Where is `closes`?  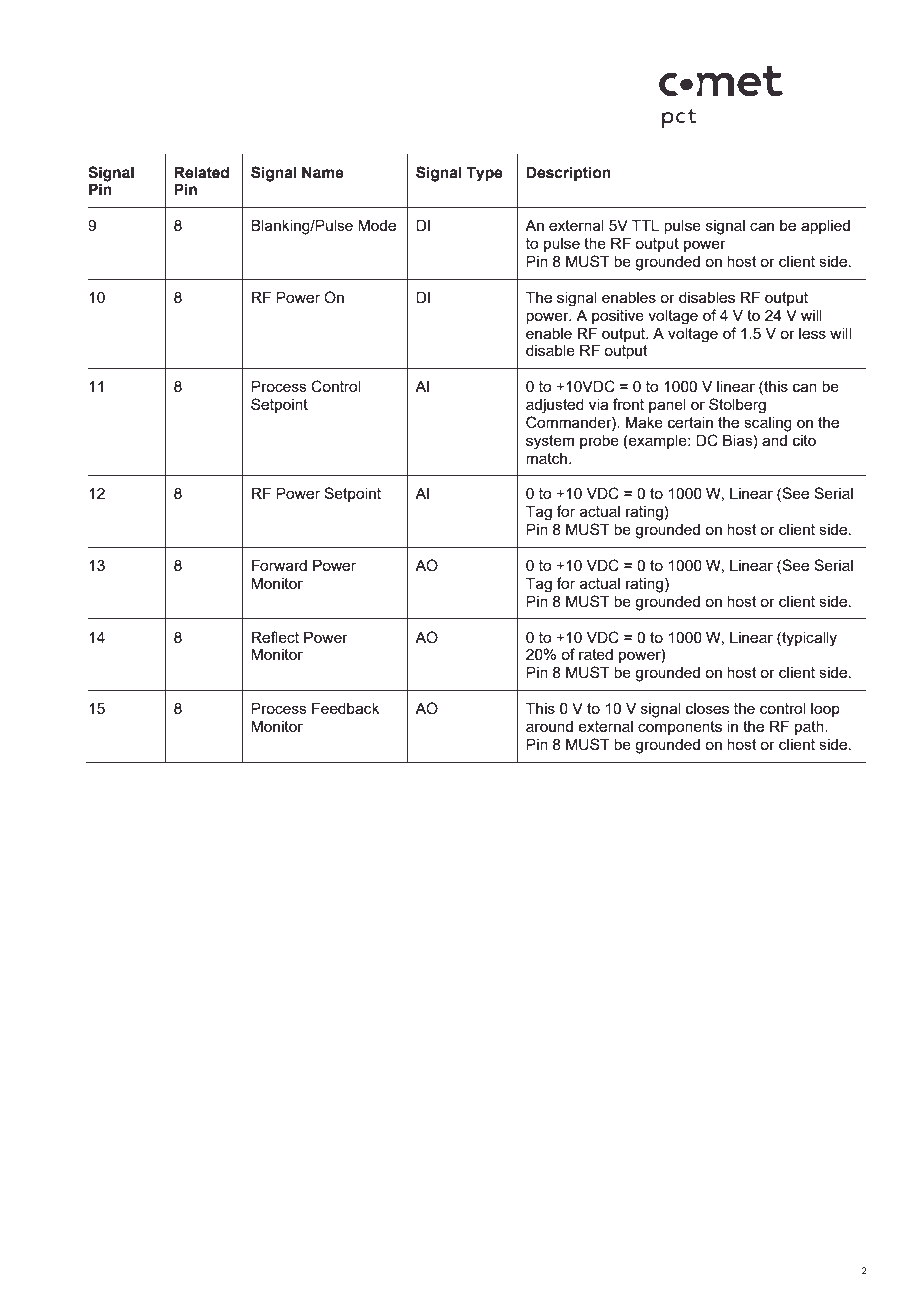
closes is located at coordinates (707, 708).
